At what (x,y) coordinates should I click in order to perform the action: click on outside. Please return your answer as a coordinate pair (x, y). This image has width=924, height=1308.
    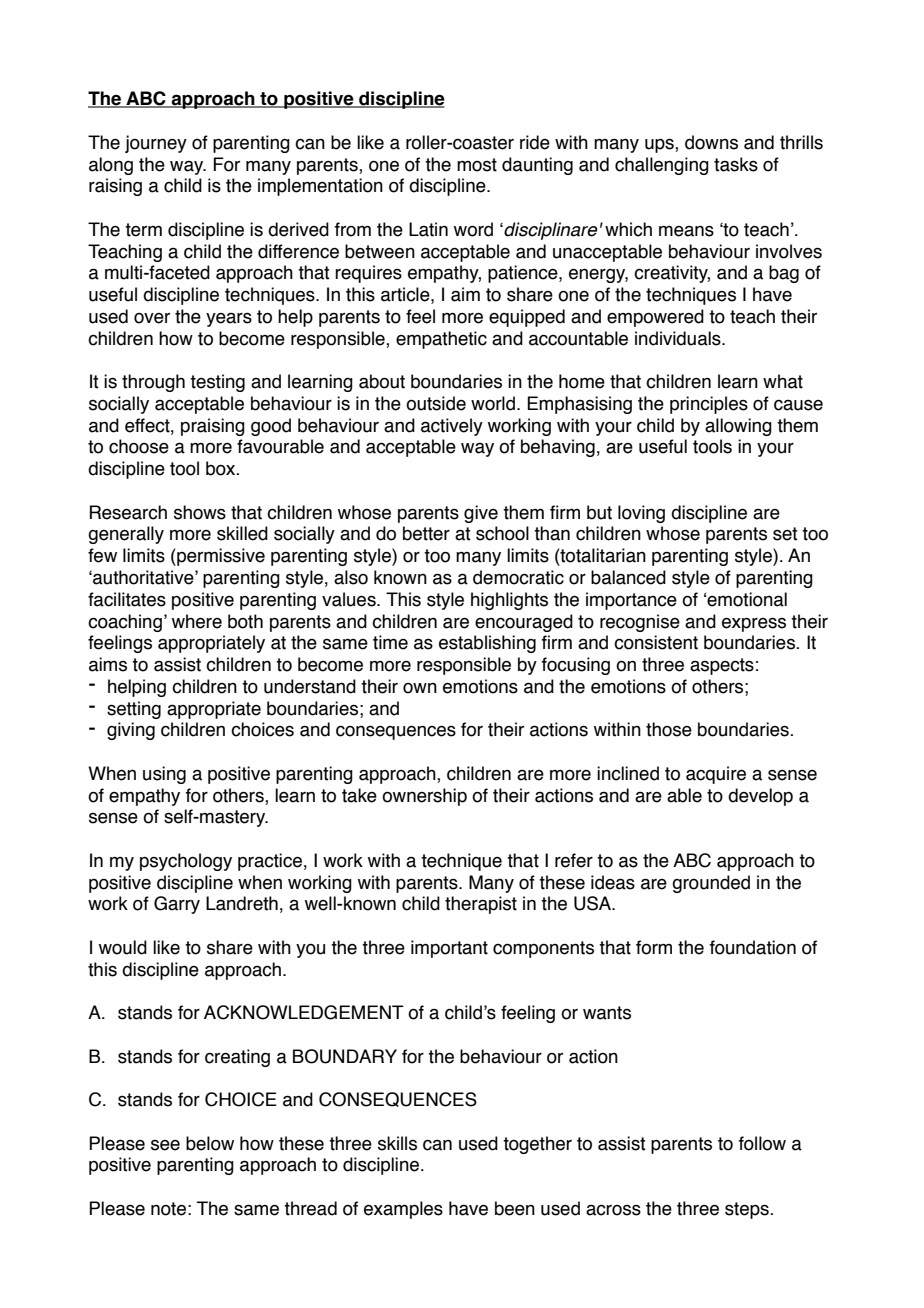
    Looking at the image, I should click on (436, 403).
